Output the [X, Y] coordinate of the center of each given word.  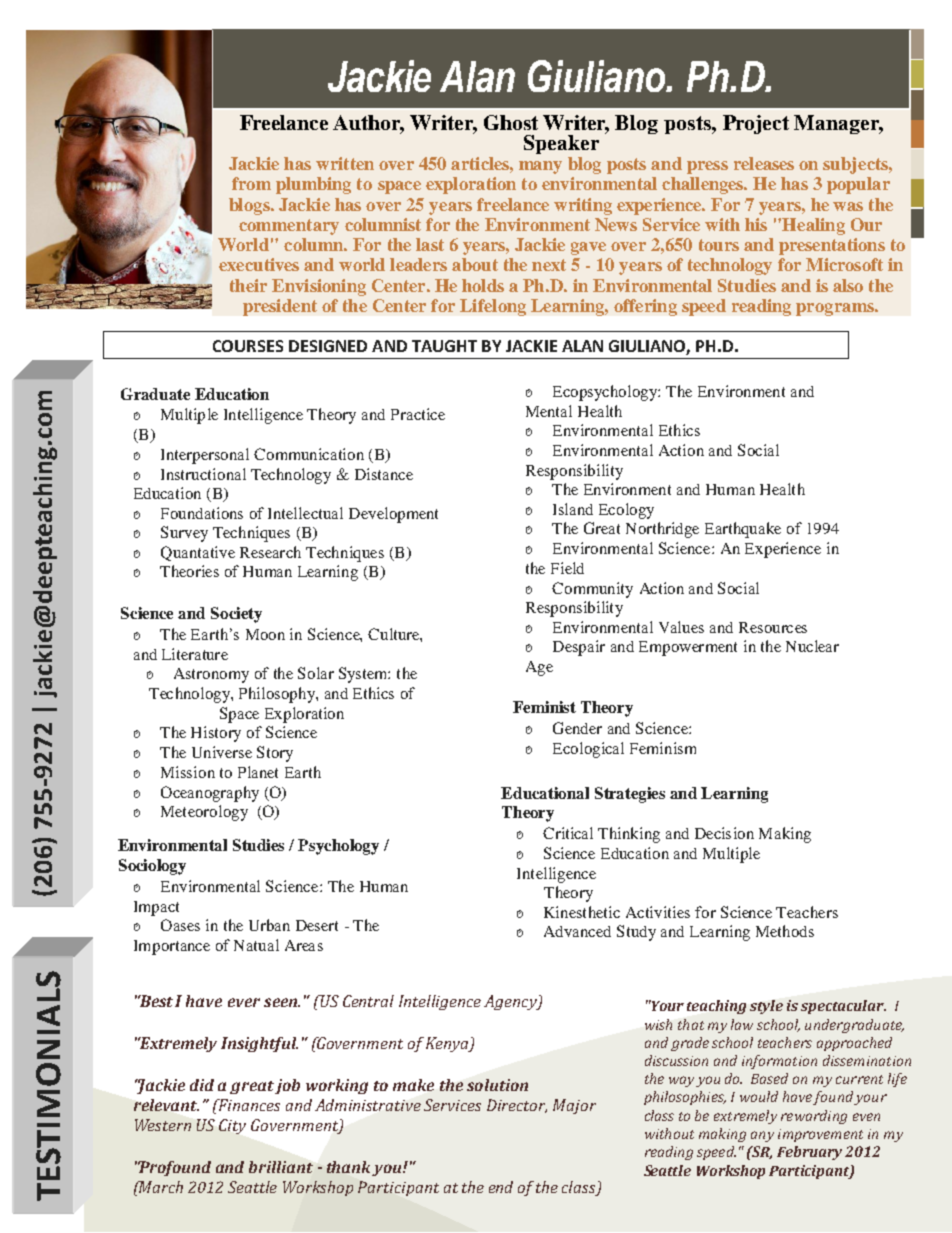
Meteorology [204, 813]
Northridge [662, 530]
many [540, 167]
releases [764, 163]
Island [573, 509]
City [232, 1126]
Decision [724, 833]
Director [517, 1106]
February [809, 1153]
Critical [568, 833]
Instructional [203, 474]
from [251, 183]
